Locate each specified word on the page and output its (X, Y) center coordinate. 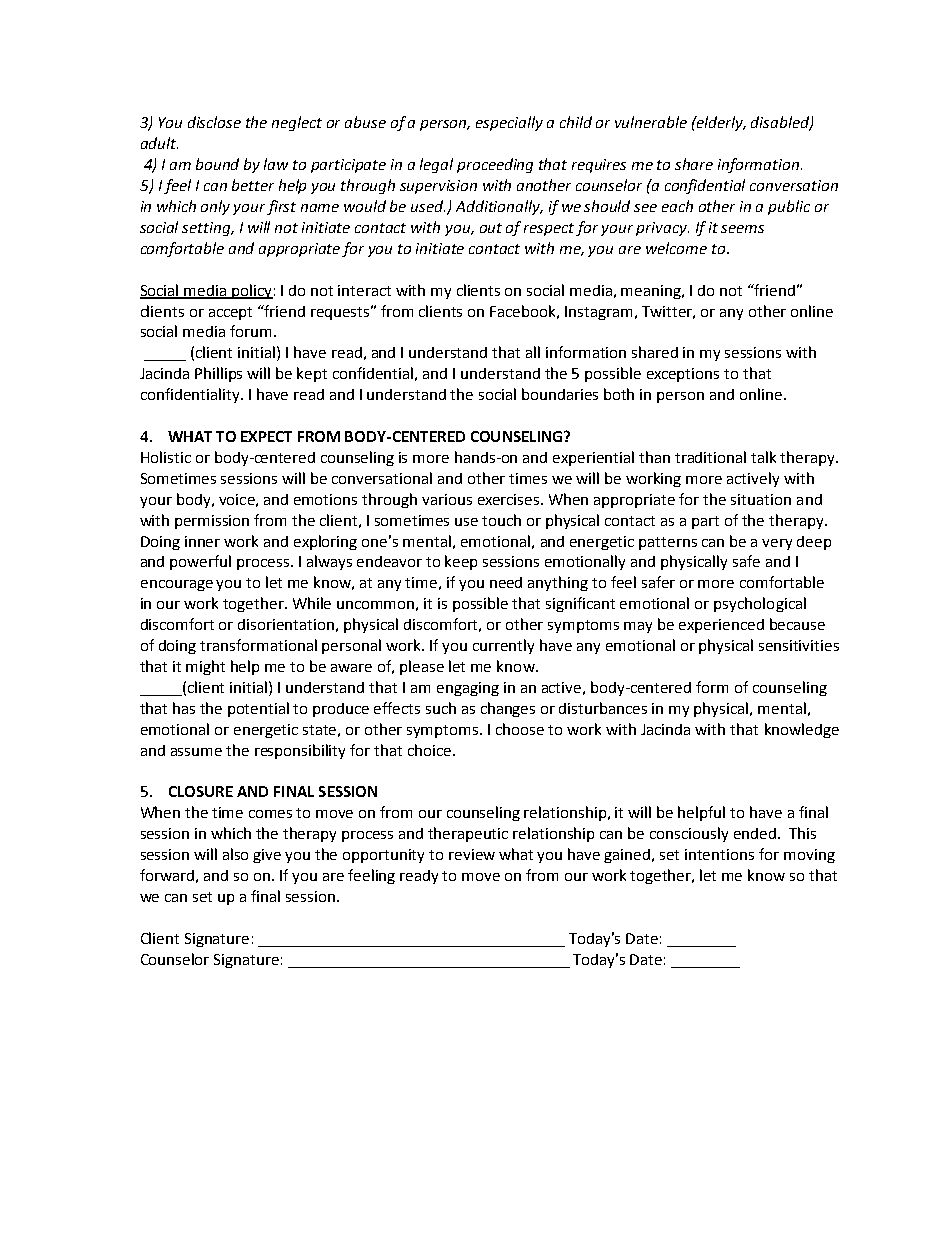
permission (212, 522)
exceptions (683, 375)
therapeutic (468, 834)
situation (761, 499)
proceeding (495, 165)
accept (230, 313)
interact (364, 290)
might (205, 667)
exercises (510, 499)
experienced (721, 626)
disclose (214, 122)
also (235, 854)
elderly (720, 123)
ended (755, 833)
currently (503, 646)
